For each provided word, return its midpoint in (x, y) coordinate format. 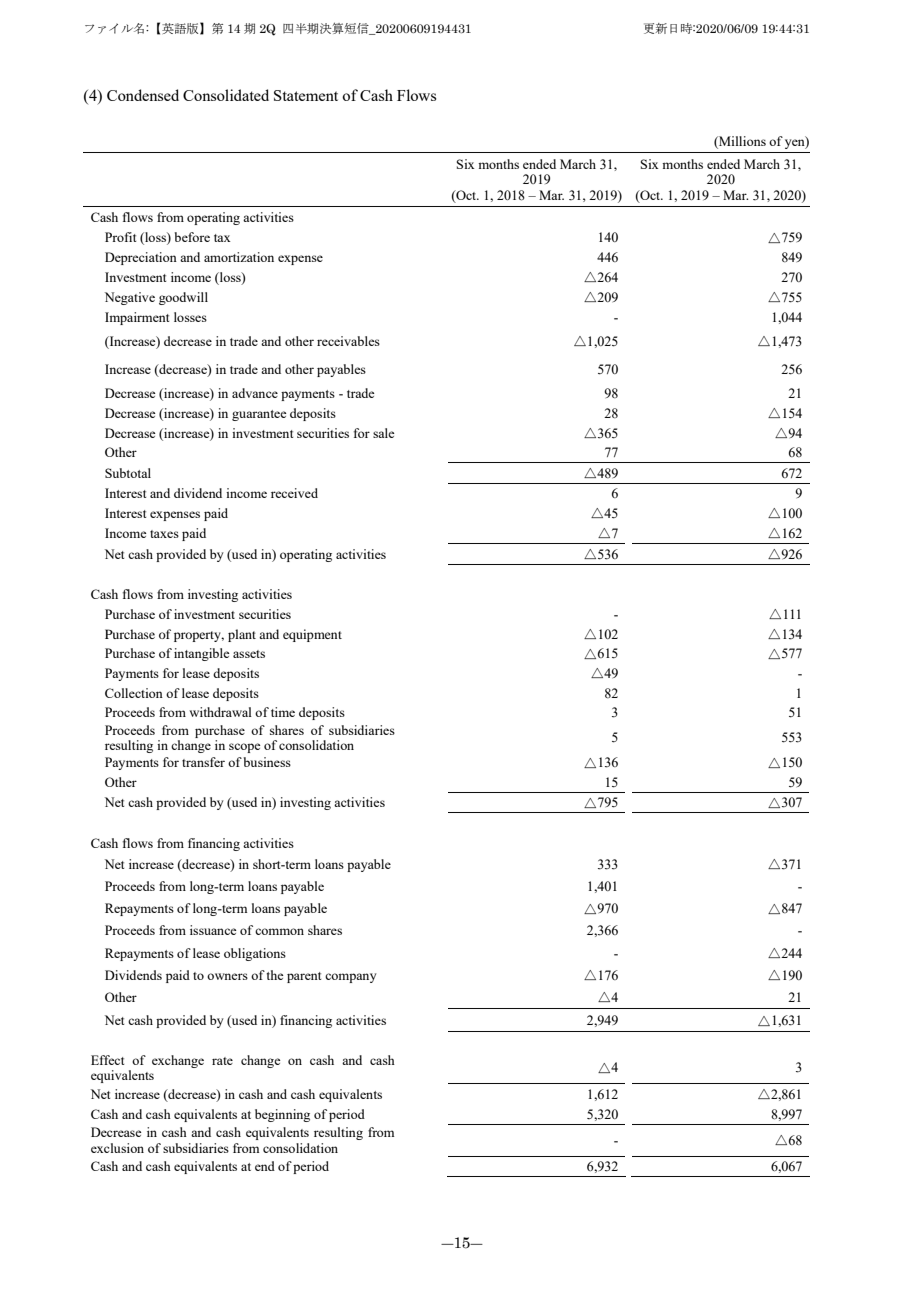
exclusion (117, 1148)
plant (242, 635)
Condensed (143, 95)
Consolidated (226, 95)
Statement (306, 95)
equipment (312, 635)
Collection (134, 693)
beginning (282, 1115)
